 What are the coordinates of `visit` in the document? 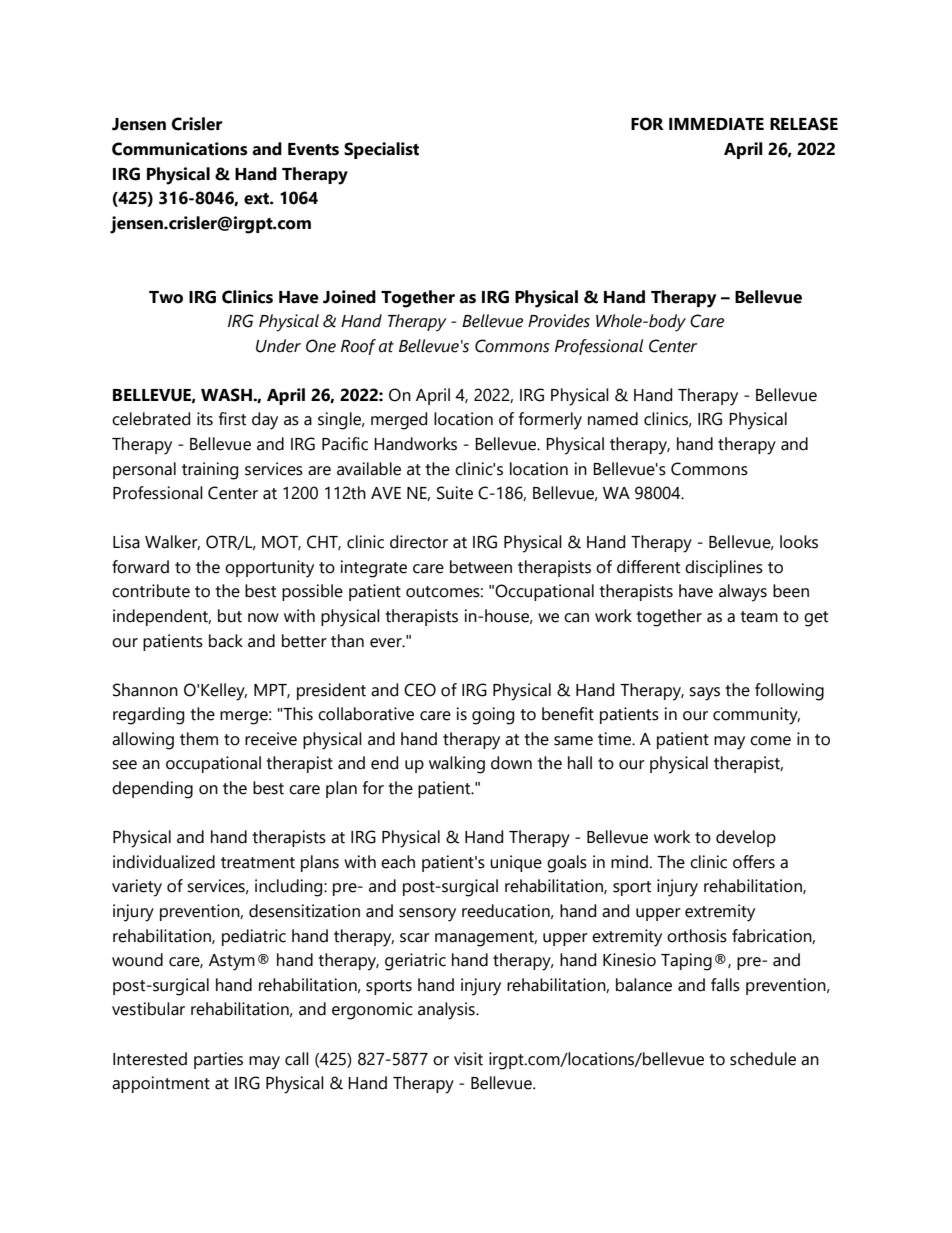 It's located at (468, 1059).
